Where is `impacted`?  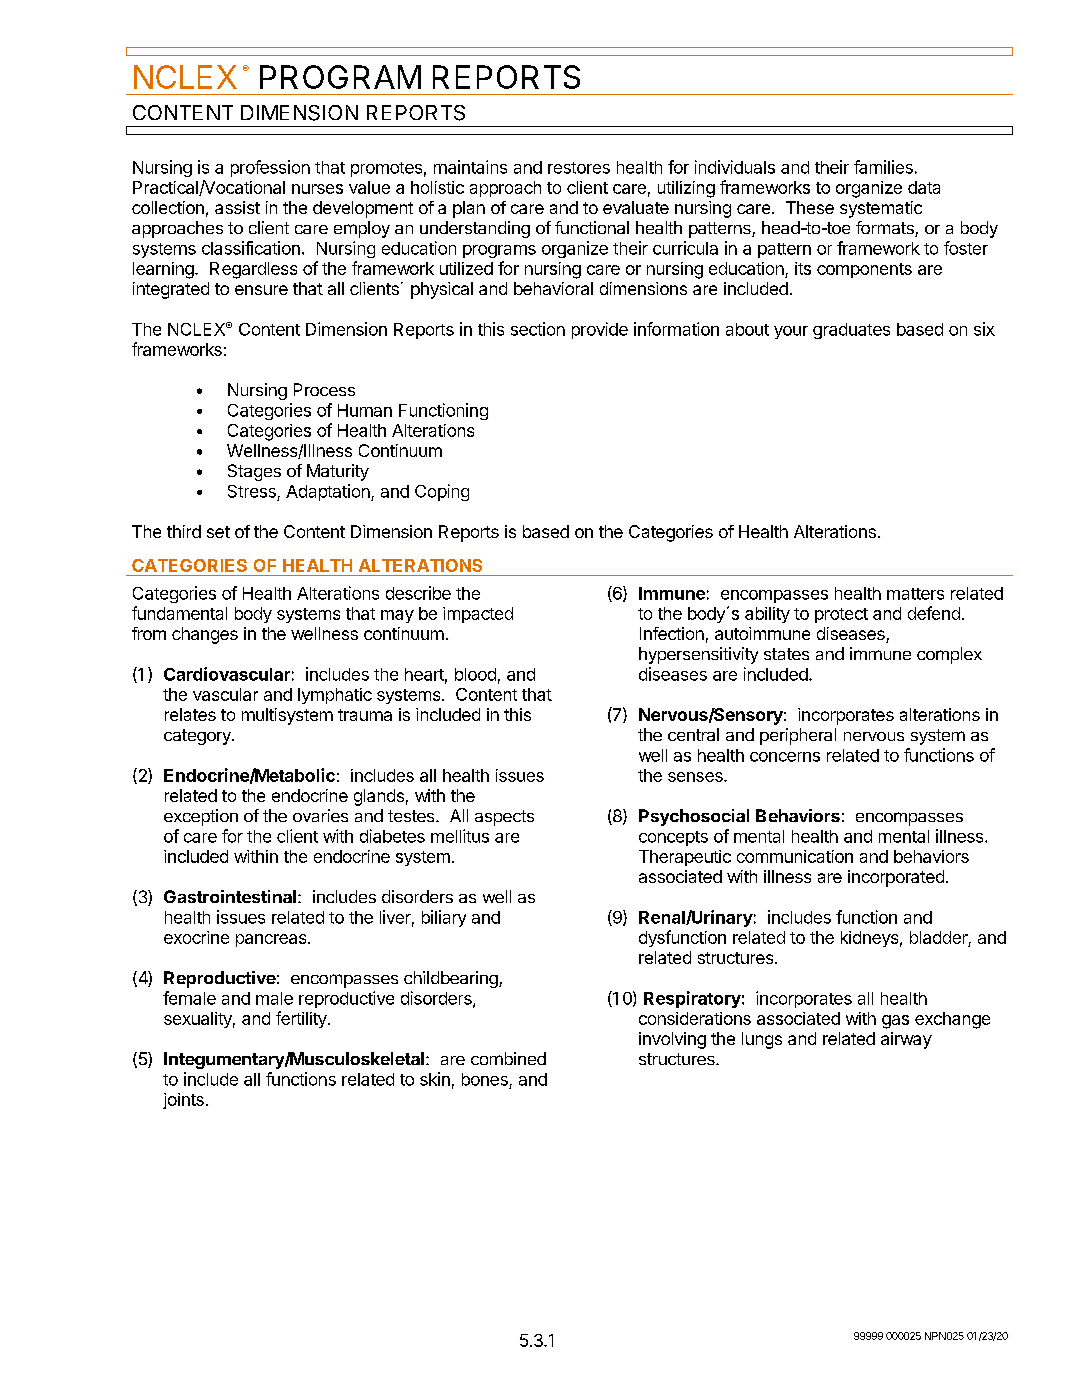
impacted is located at coordinates (478, 615).
